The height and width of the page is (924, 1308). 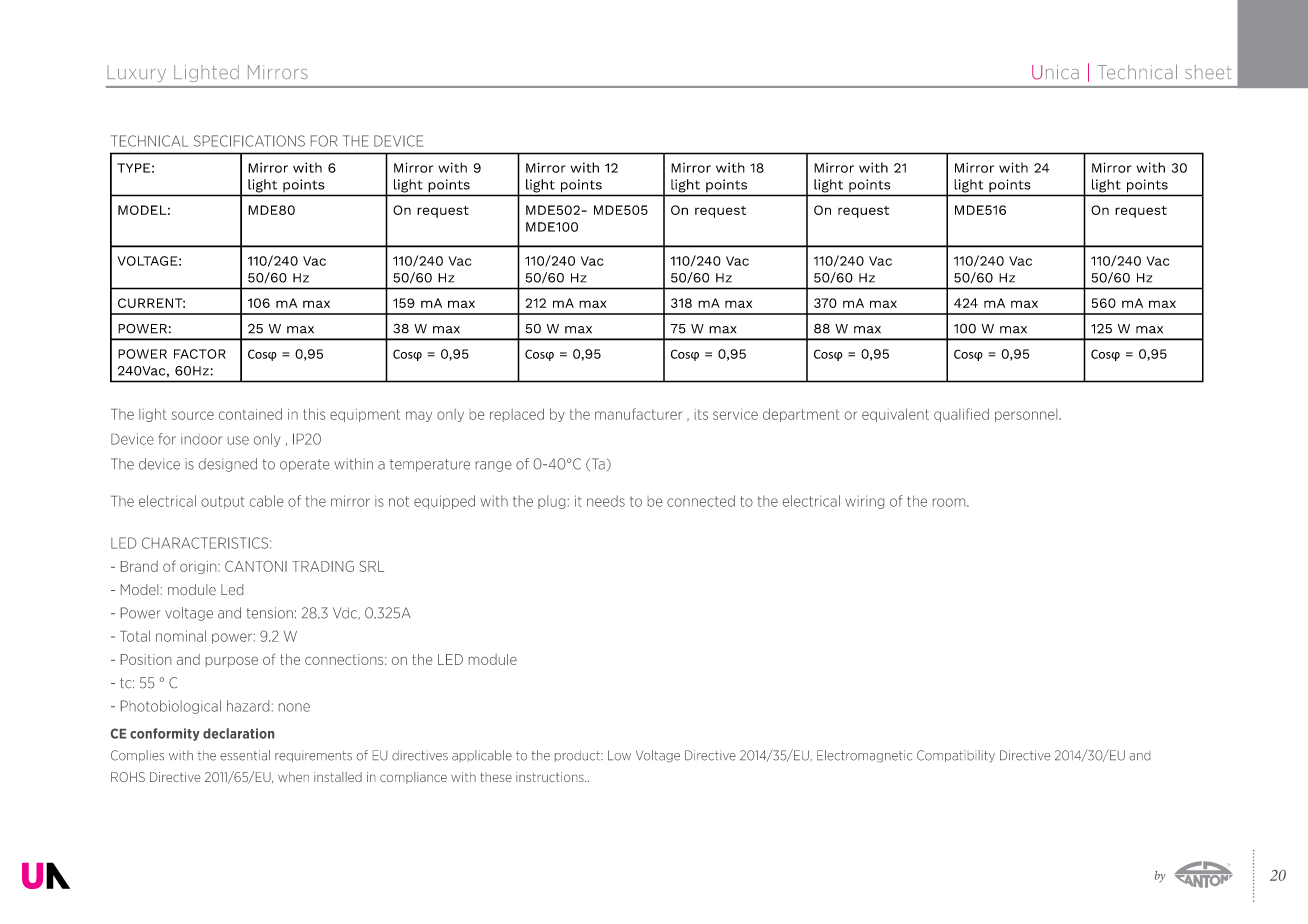 What do you see at coordinates (619, 755) in the page?
I see `Low` at bounding box center [619, 755].
